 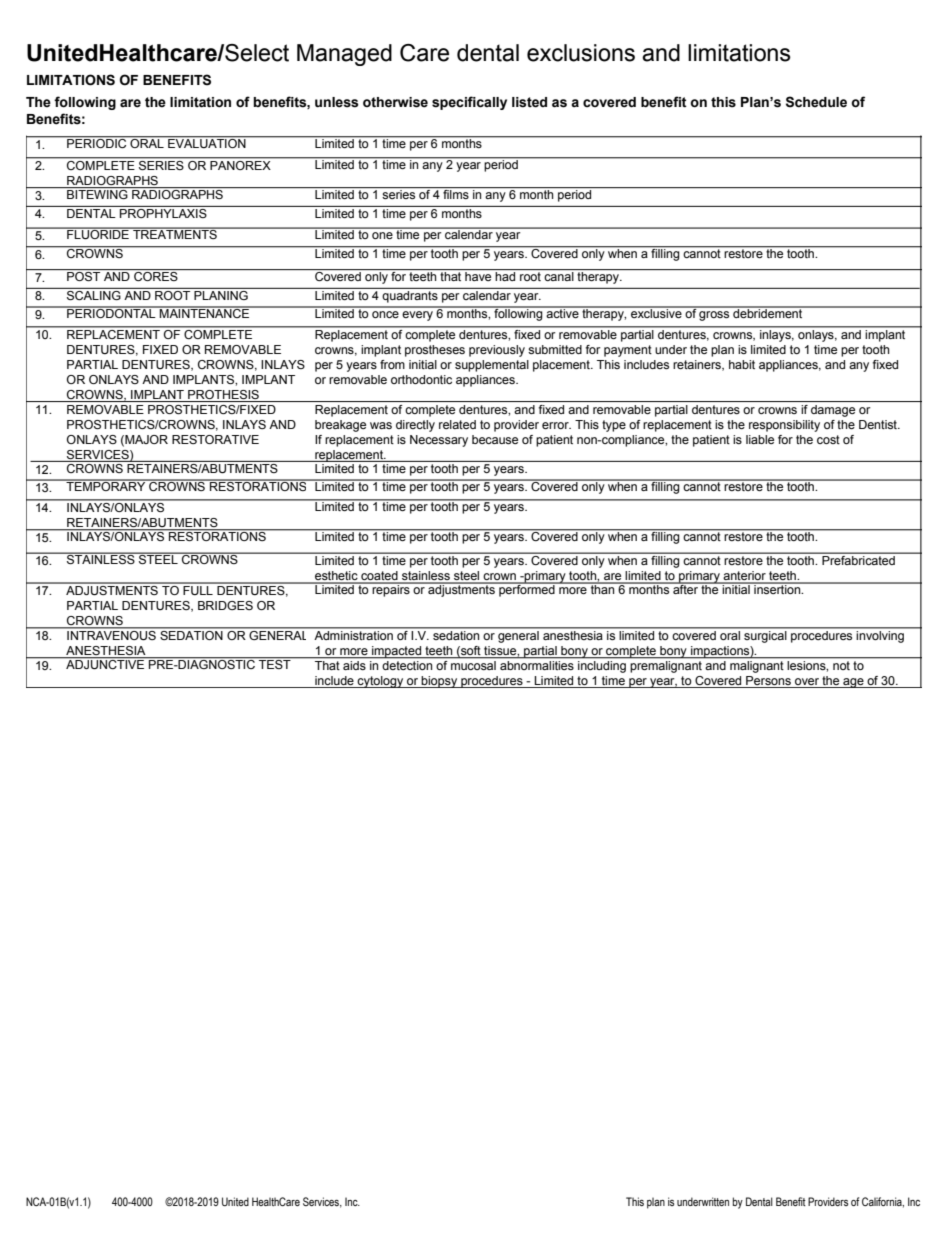 I want to click on MAINTENANCE, so click(x=205, y=312).
